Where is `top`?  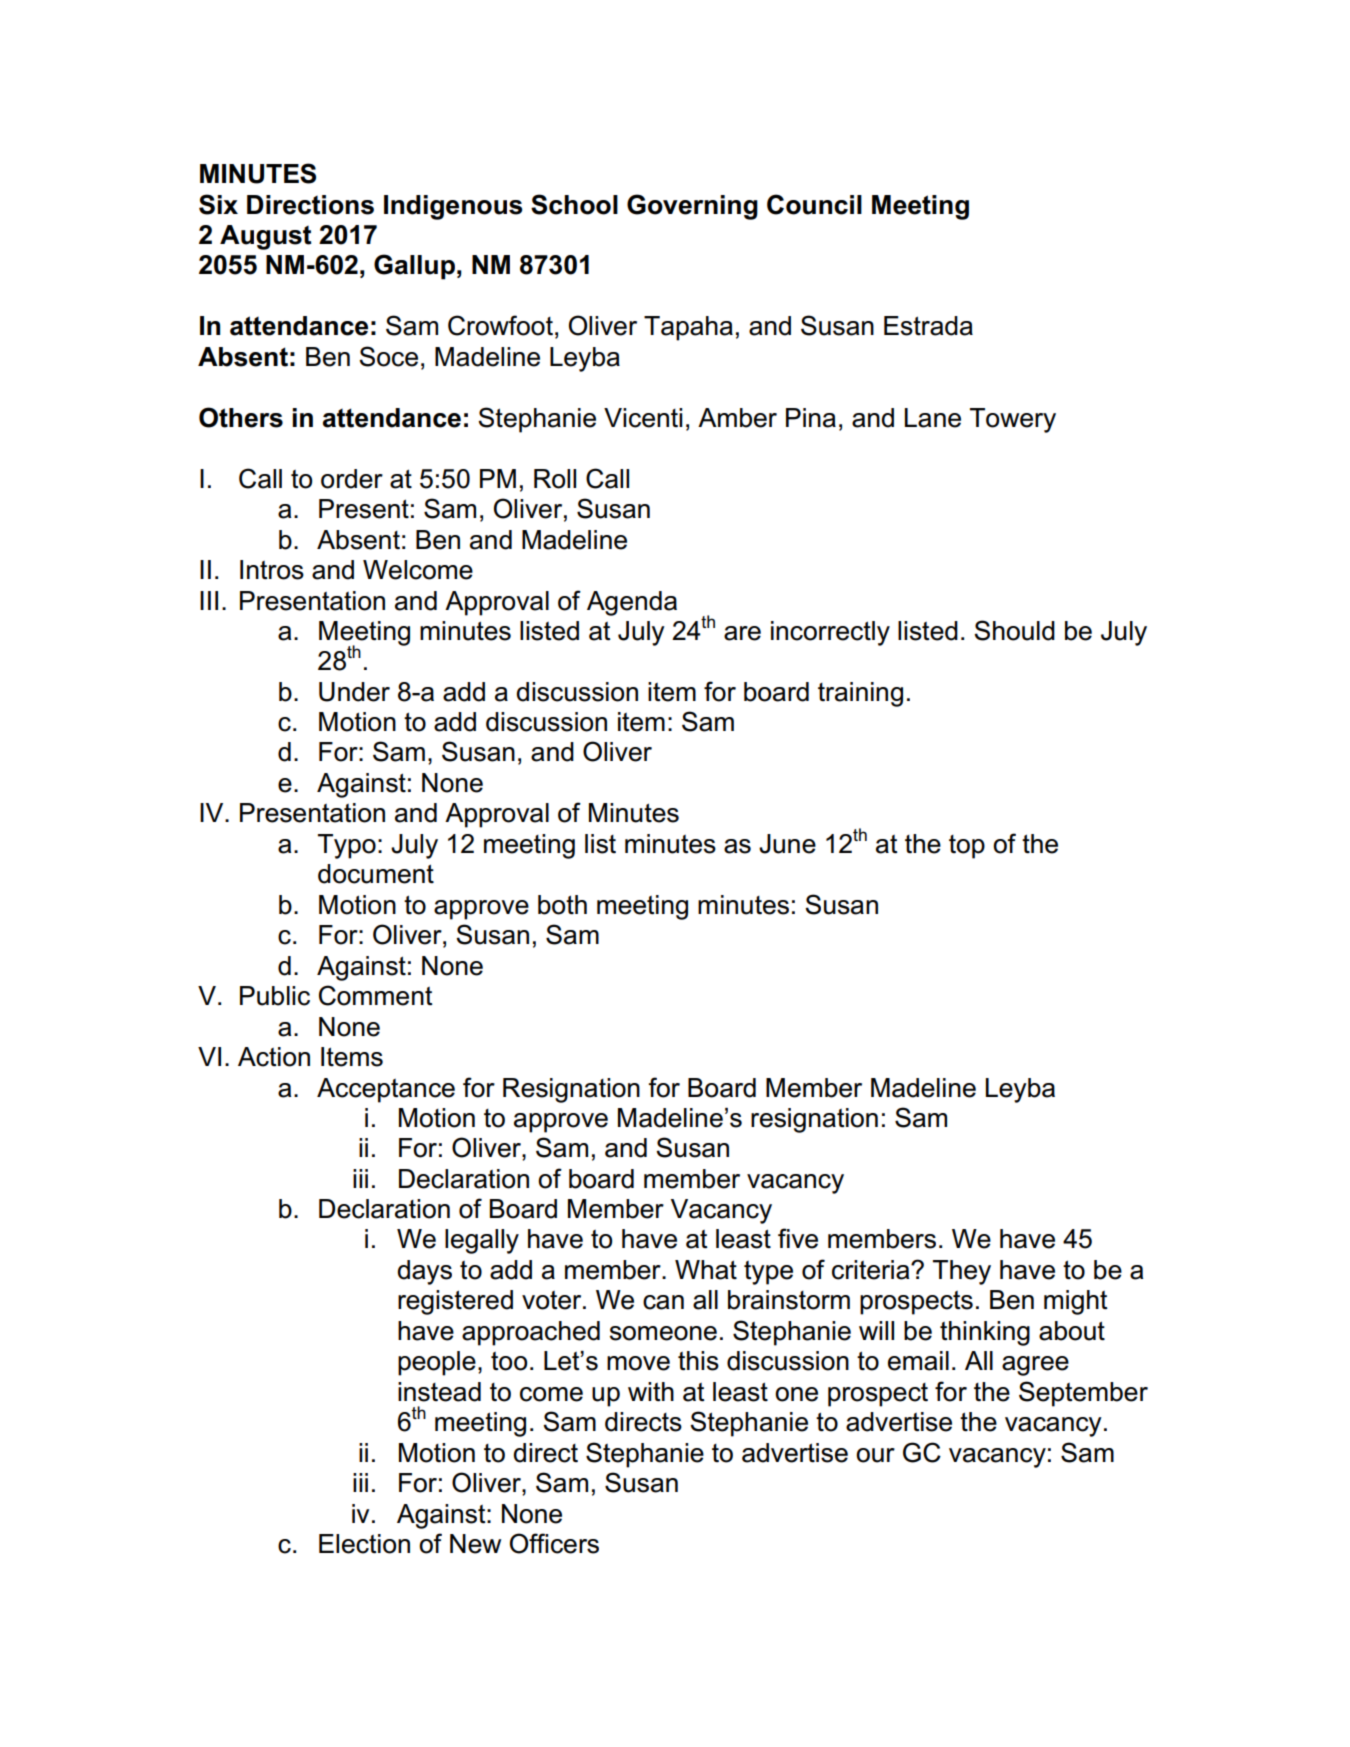 top is located at coordinates (967, 847).
